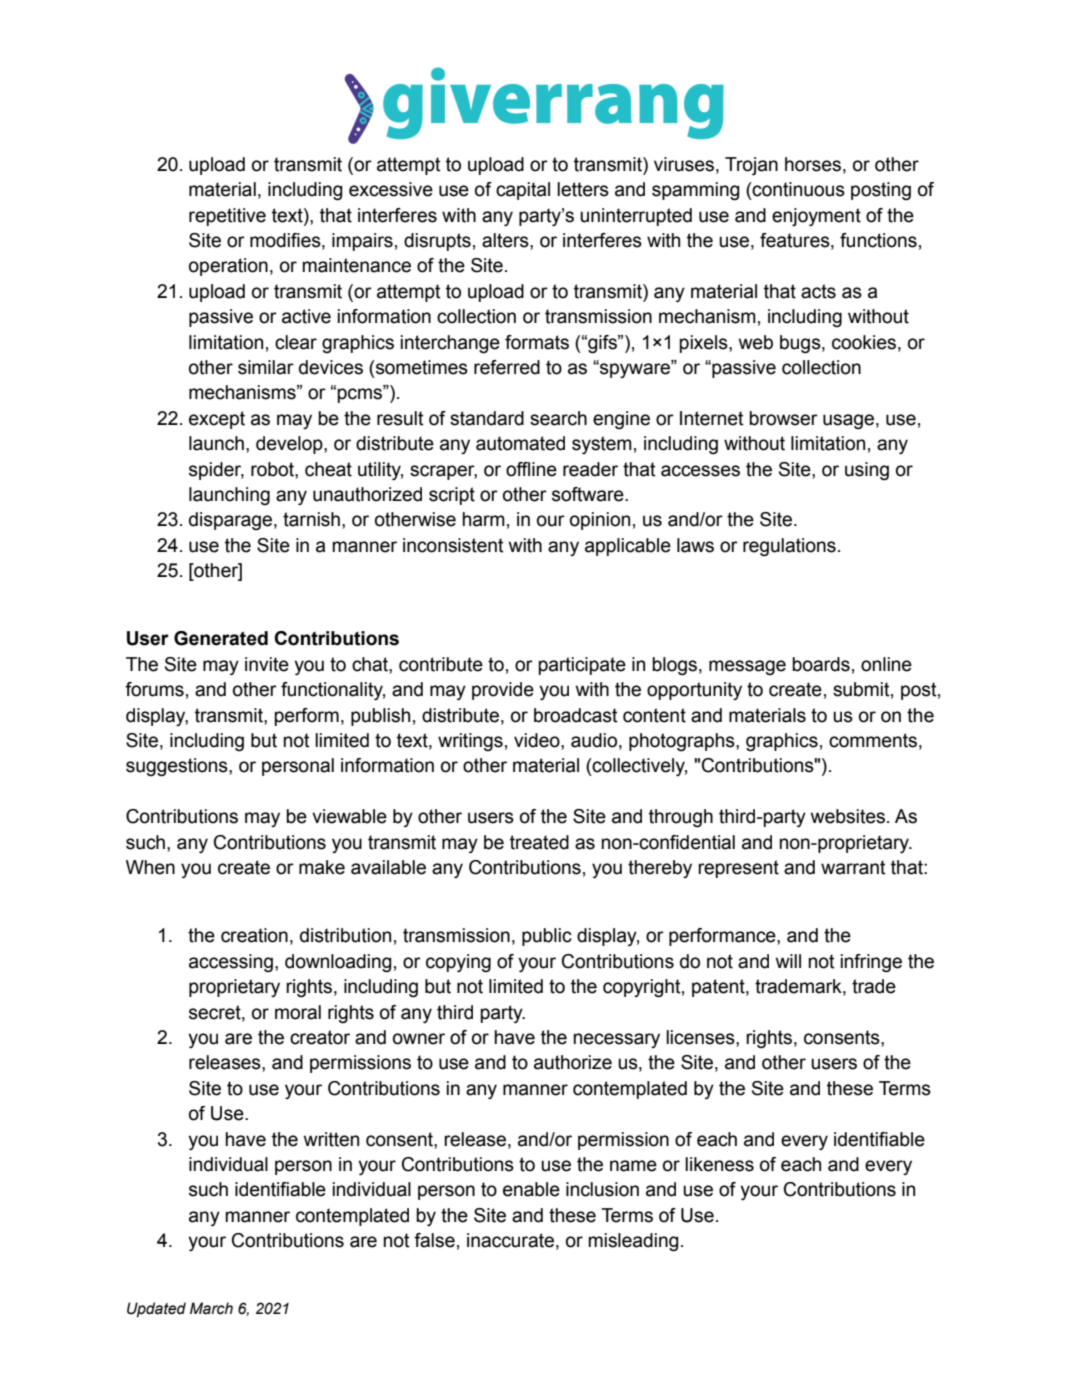  What do you see at coordinates (290, 445) in the screenshot?
I see `develop` at bounding box center [290, 445].
